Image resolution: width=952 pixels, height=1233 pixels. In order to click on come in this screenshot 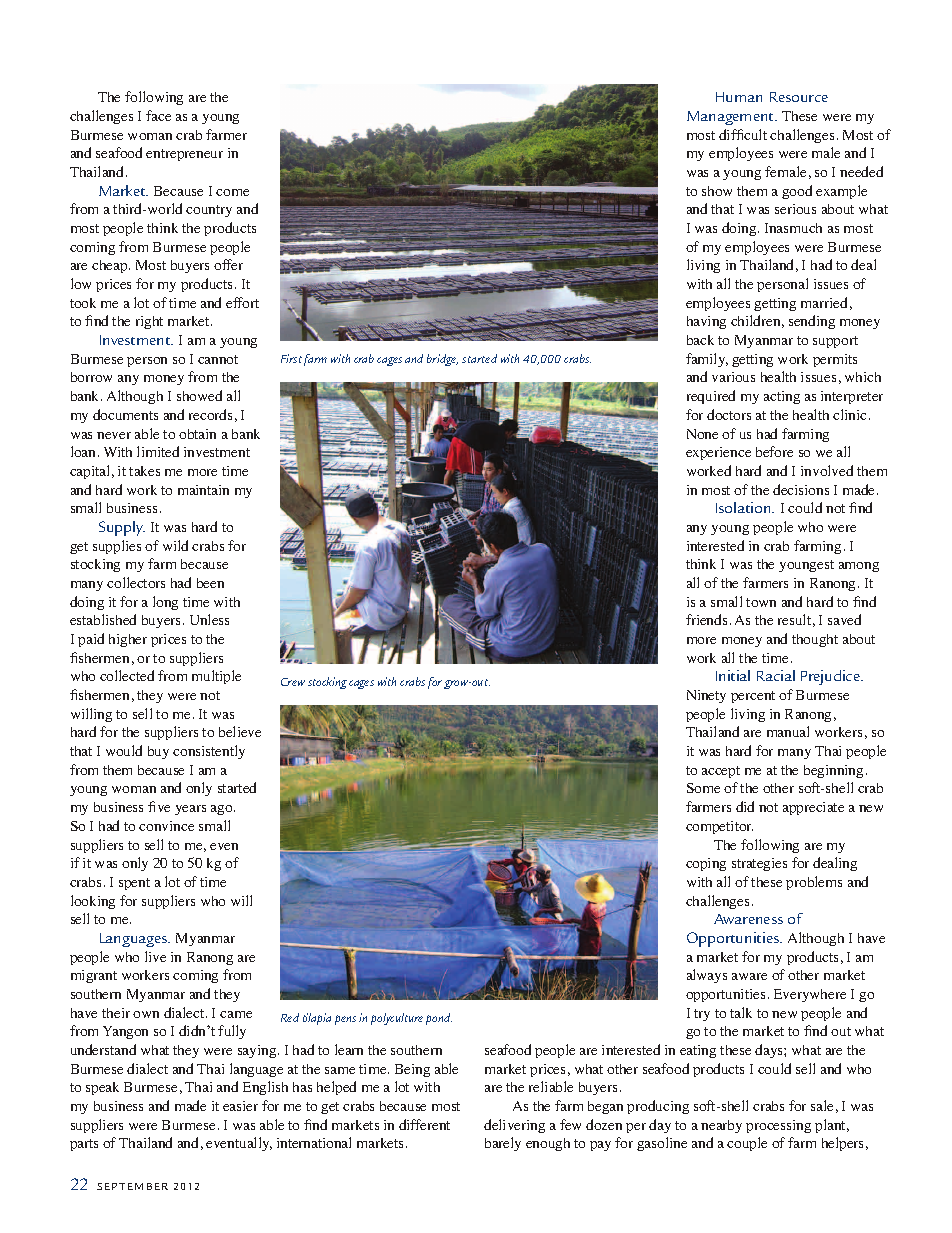, I will do `click(232, 192)`.
